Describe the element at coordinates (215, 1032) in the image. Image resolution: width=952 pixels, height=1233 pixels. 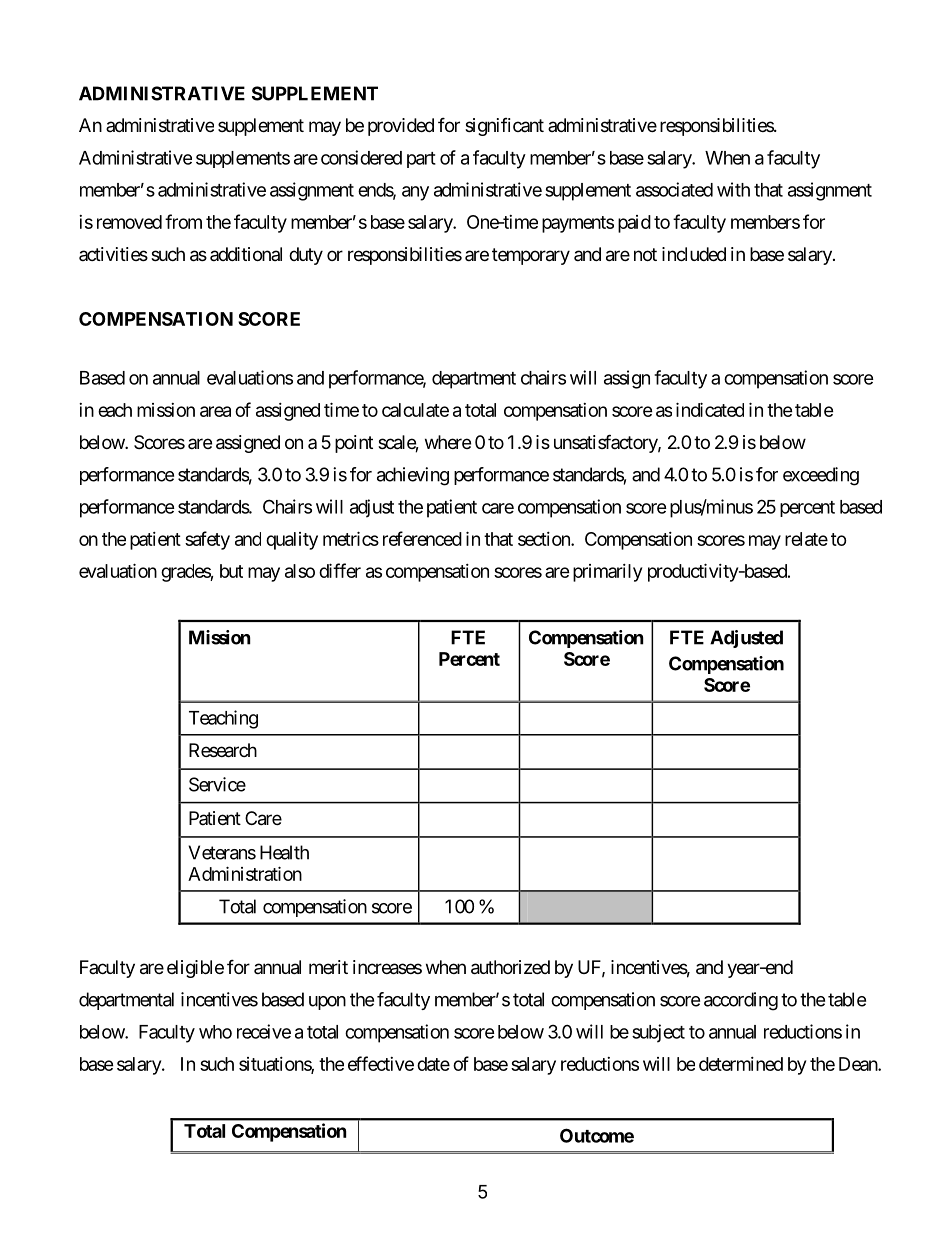
I see `who` at that location.
